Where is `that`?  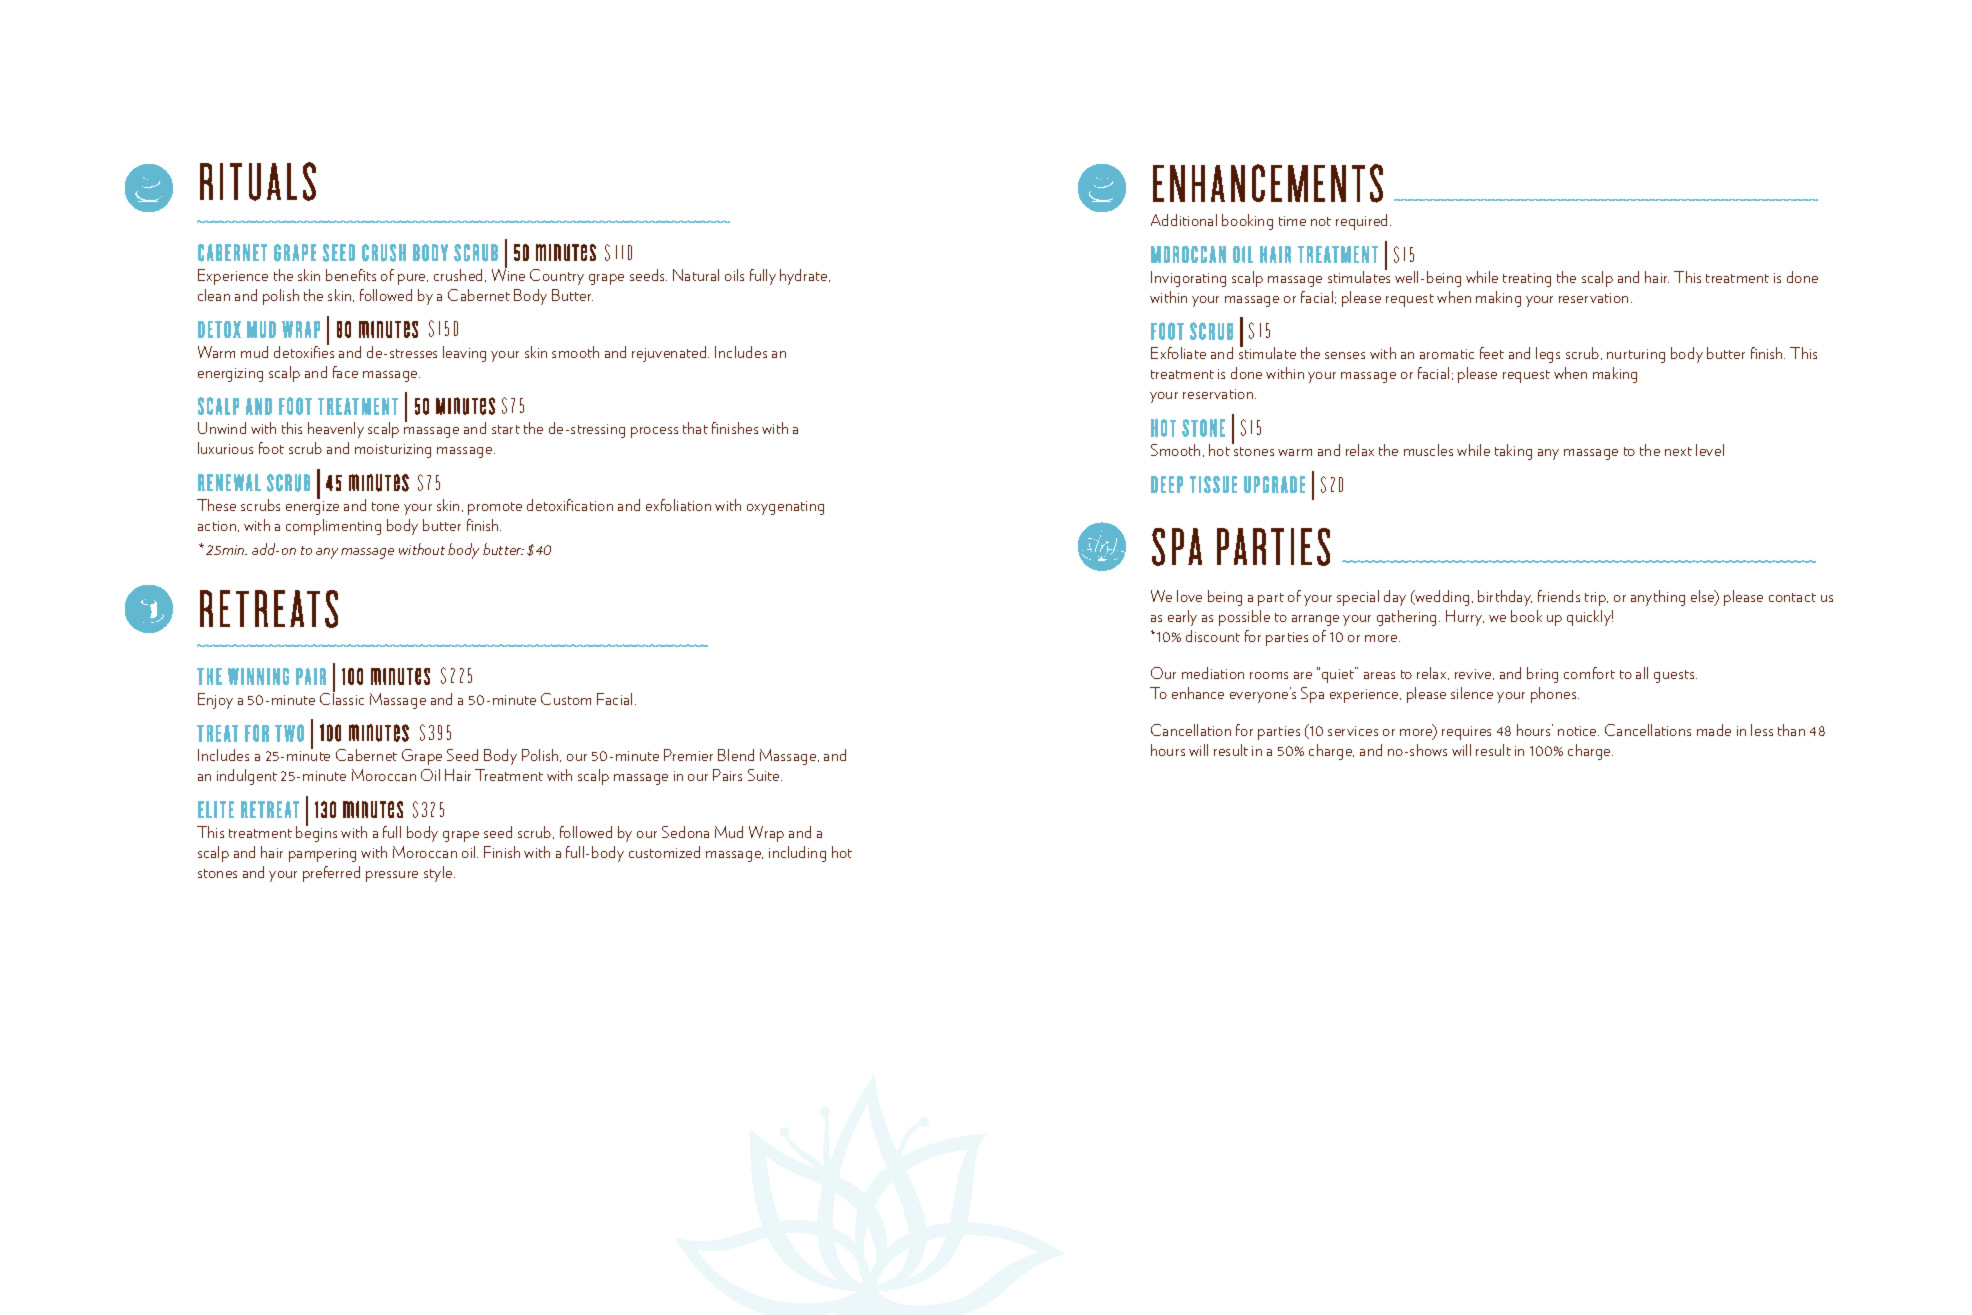 that is located at coordinates (695, 428).
